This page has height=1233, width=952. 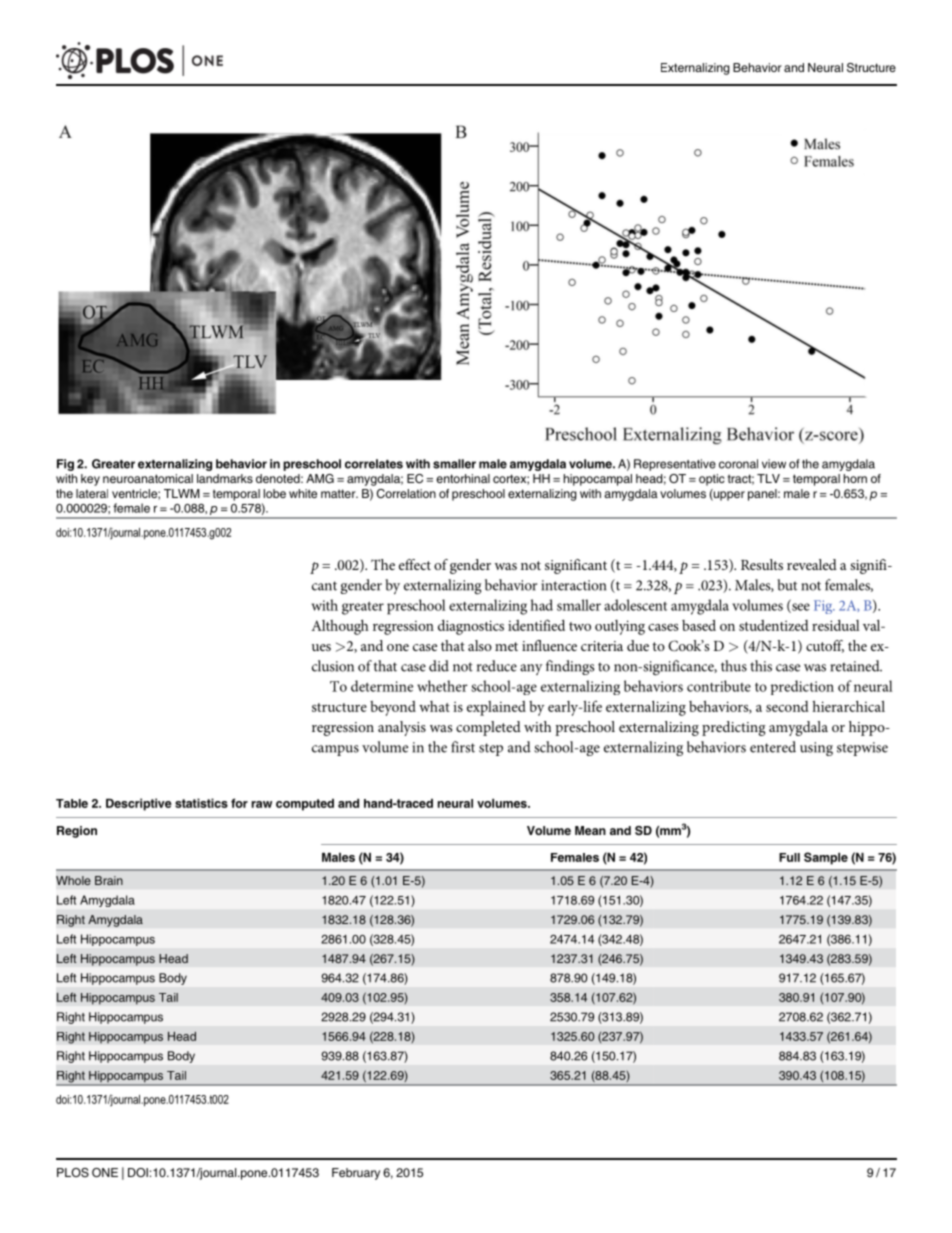 I want to click on entorhinal, so click(x=463, y=478).
